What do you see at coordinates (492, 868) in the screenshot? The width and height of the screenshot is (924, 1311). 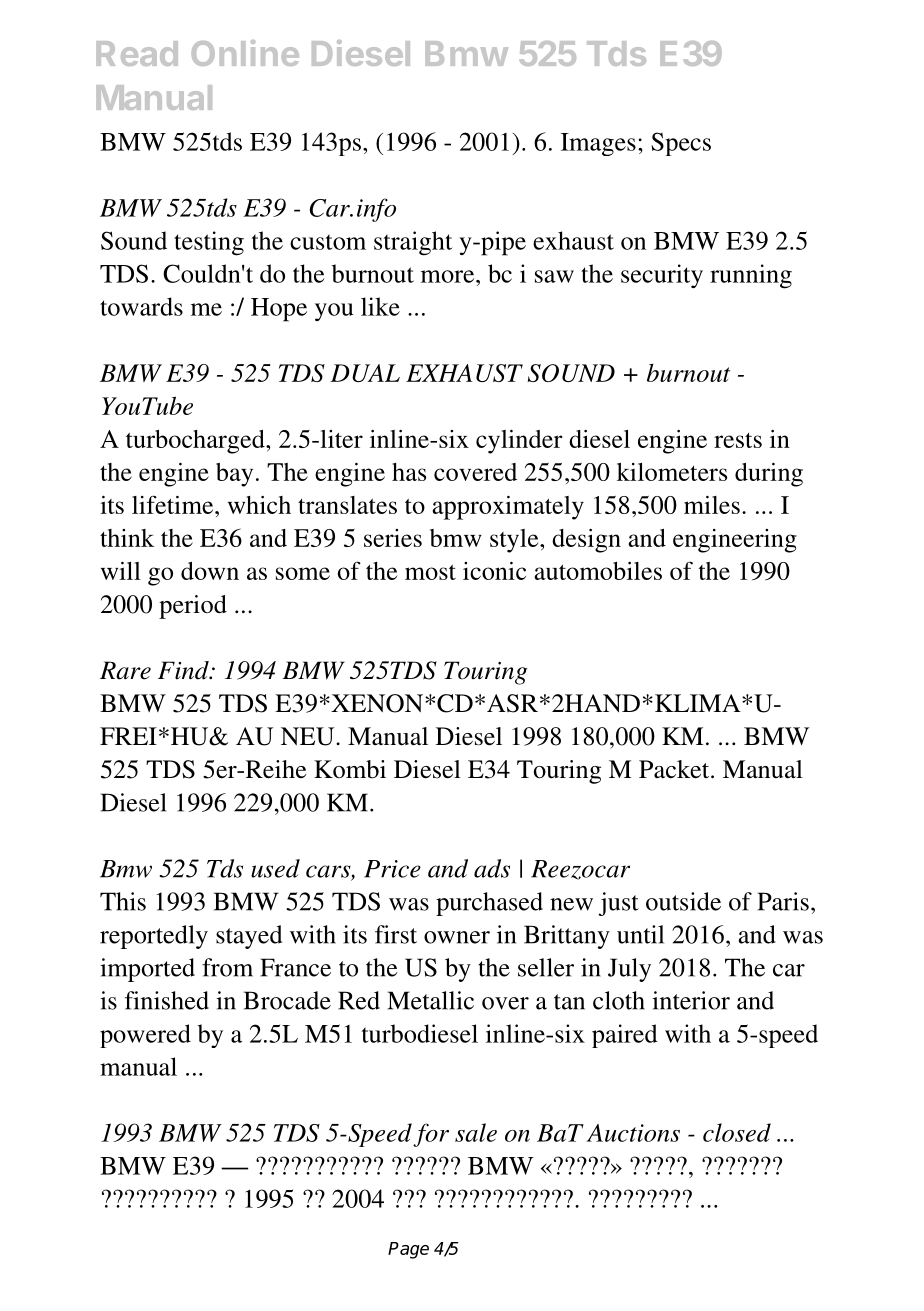 I see `ads` at bounding box center [492, 868].
